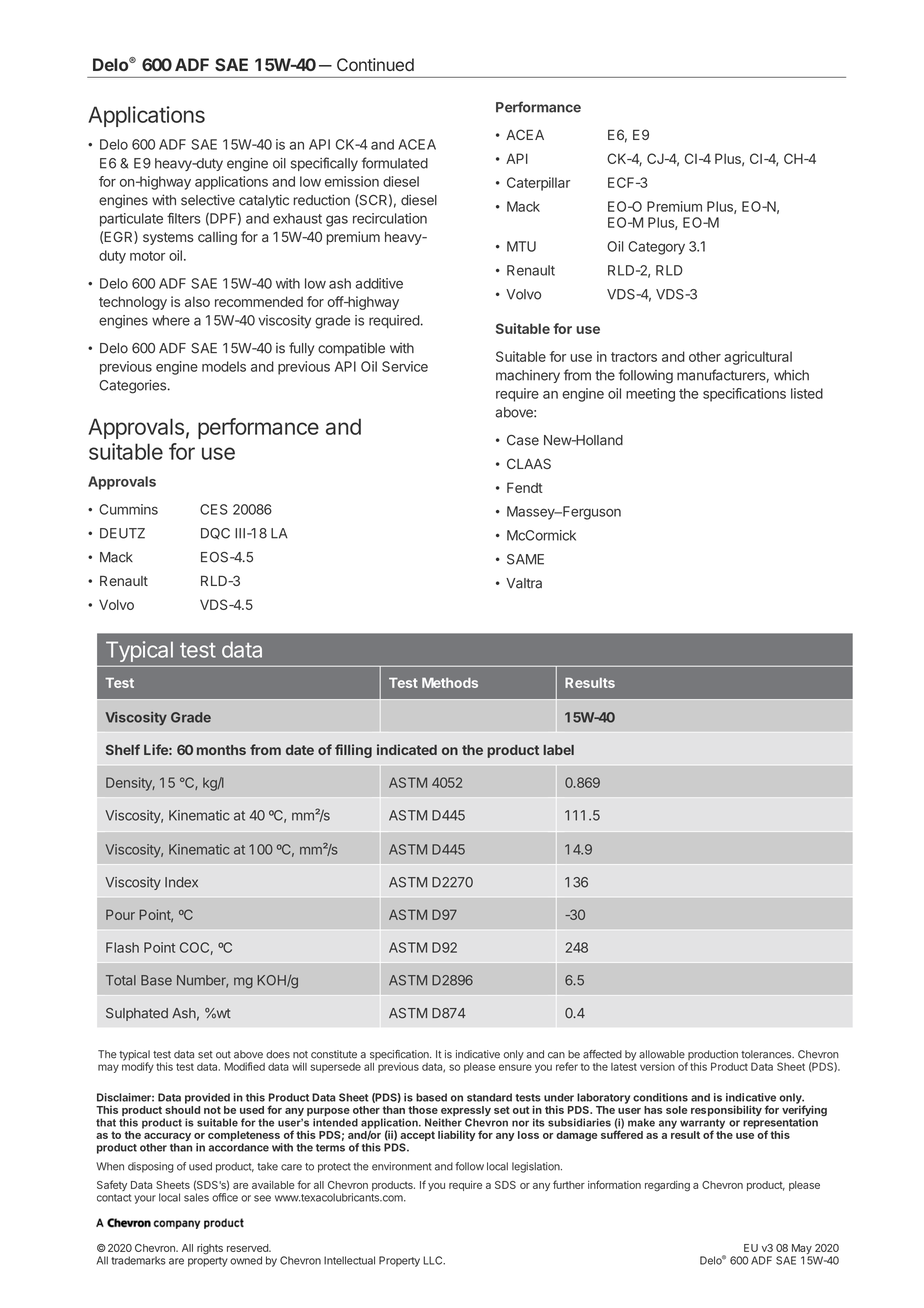  What do you see at coordinates (221, 750) in the page?
I see `months` at bounding box center [221, 750].
